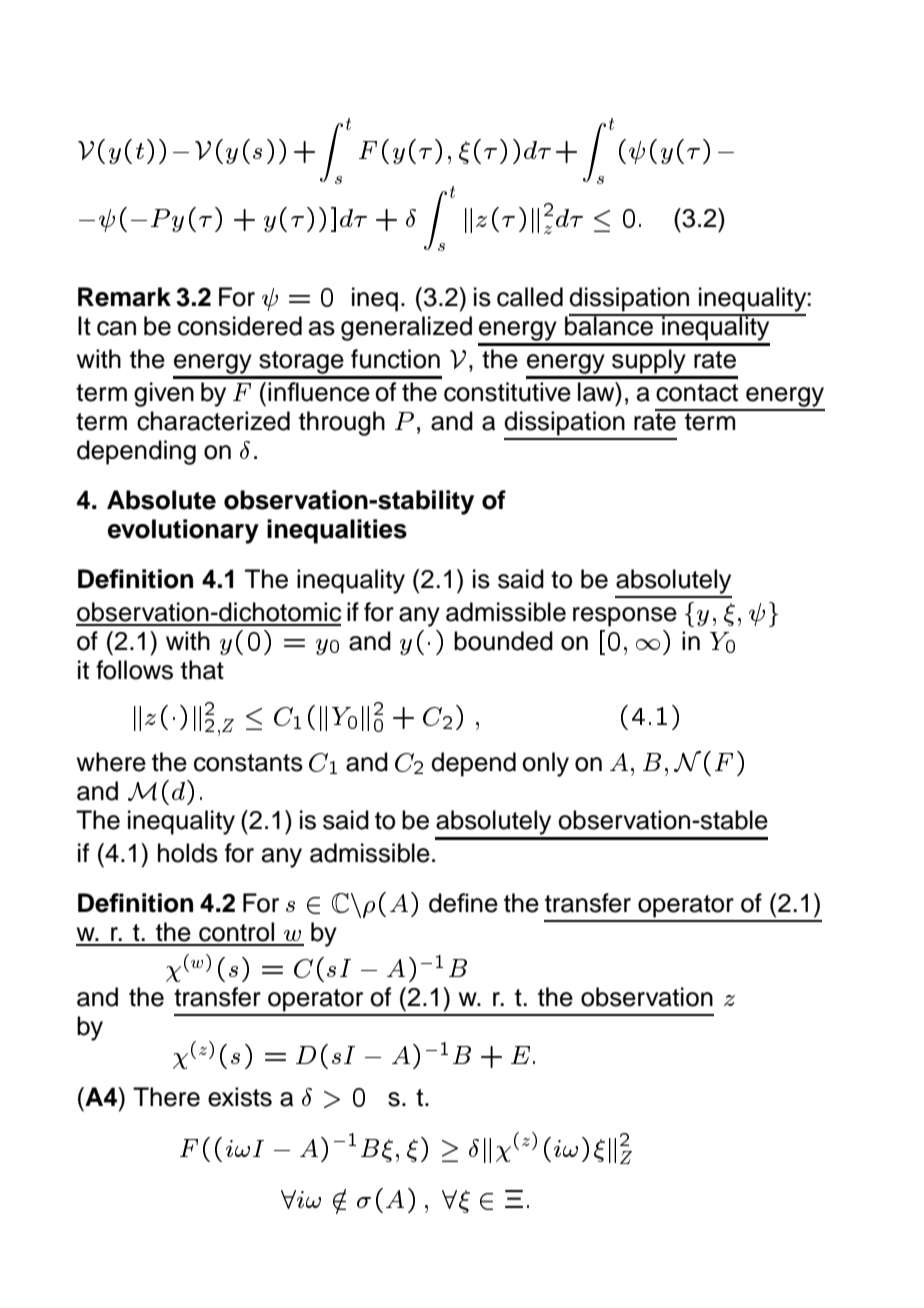 The width and height of the screenshot is (924, 1308). What do you see at coordinates (463, 903) in the screenshot?
I see `define` at bounding box center [463, 903].
